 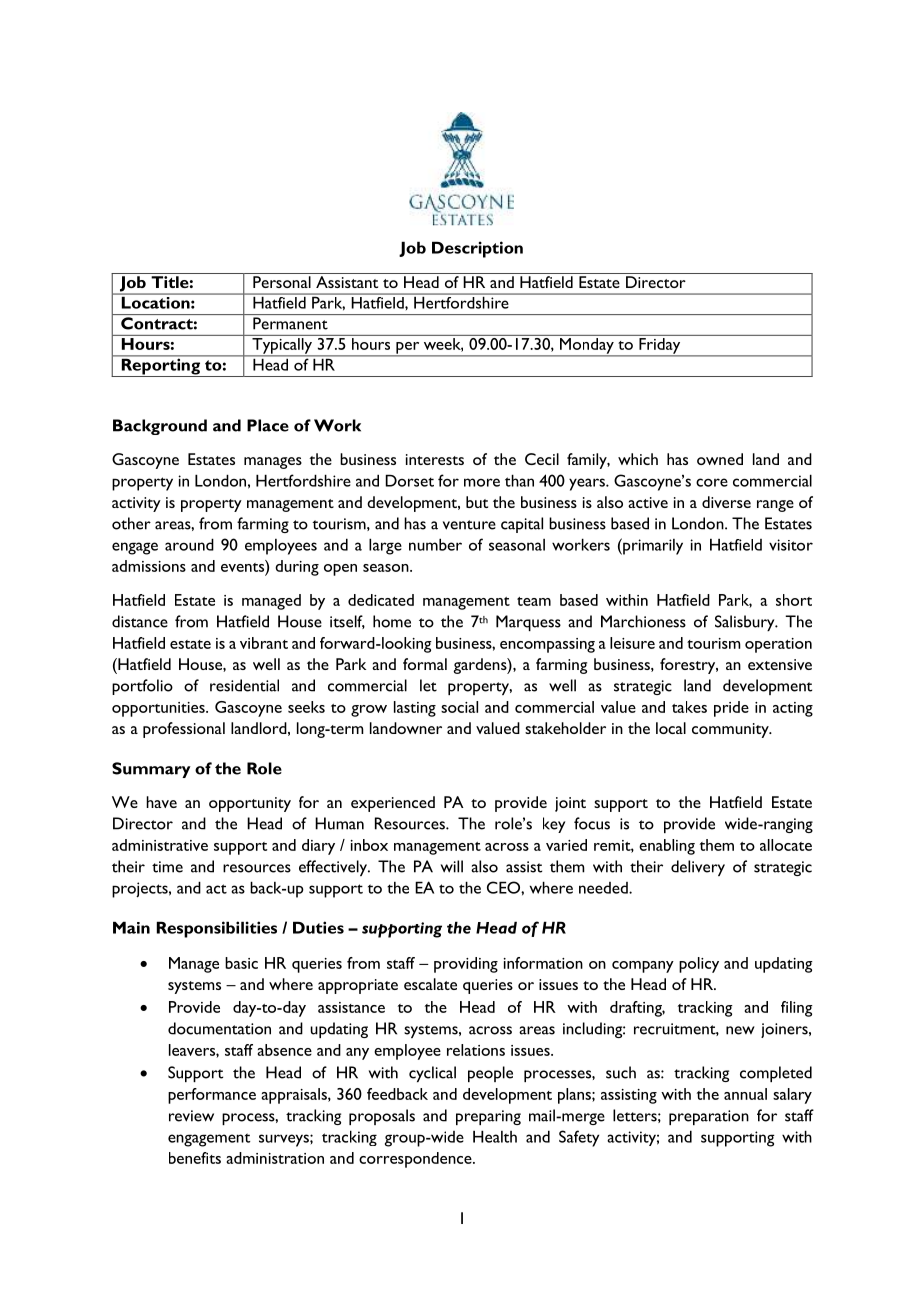 I want to click on but, so click(x=477, y=502).
